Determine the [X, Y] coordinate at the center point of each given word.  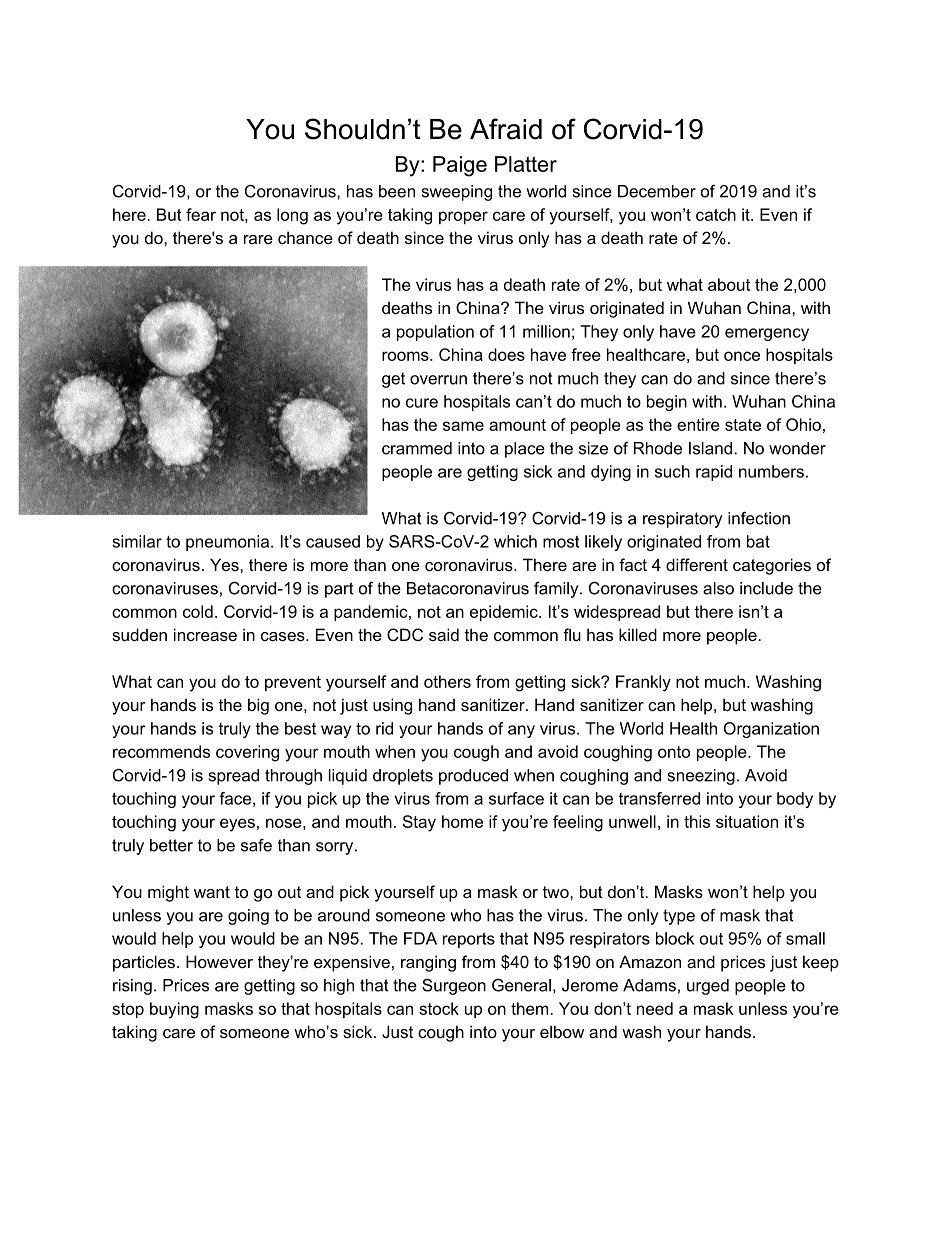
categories [772, 566]
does [506, 354]
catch [716, 214]
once [742, 356]
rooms [406, 356]
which [515, 541]
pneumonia [229, 543]
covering [247, 753]
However [219, 961]
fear [201, 214]
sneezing [701, 777]
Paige [460, 166]
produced [473, 777]
